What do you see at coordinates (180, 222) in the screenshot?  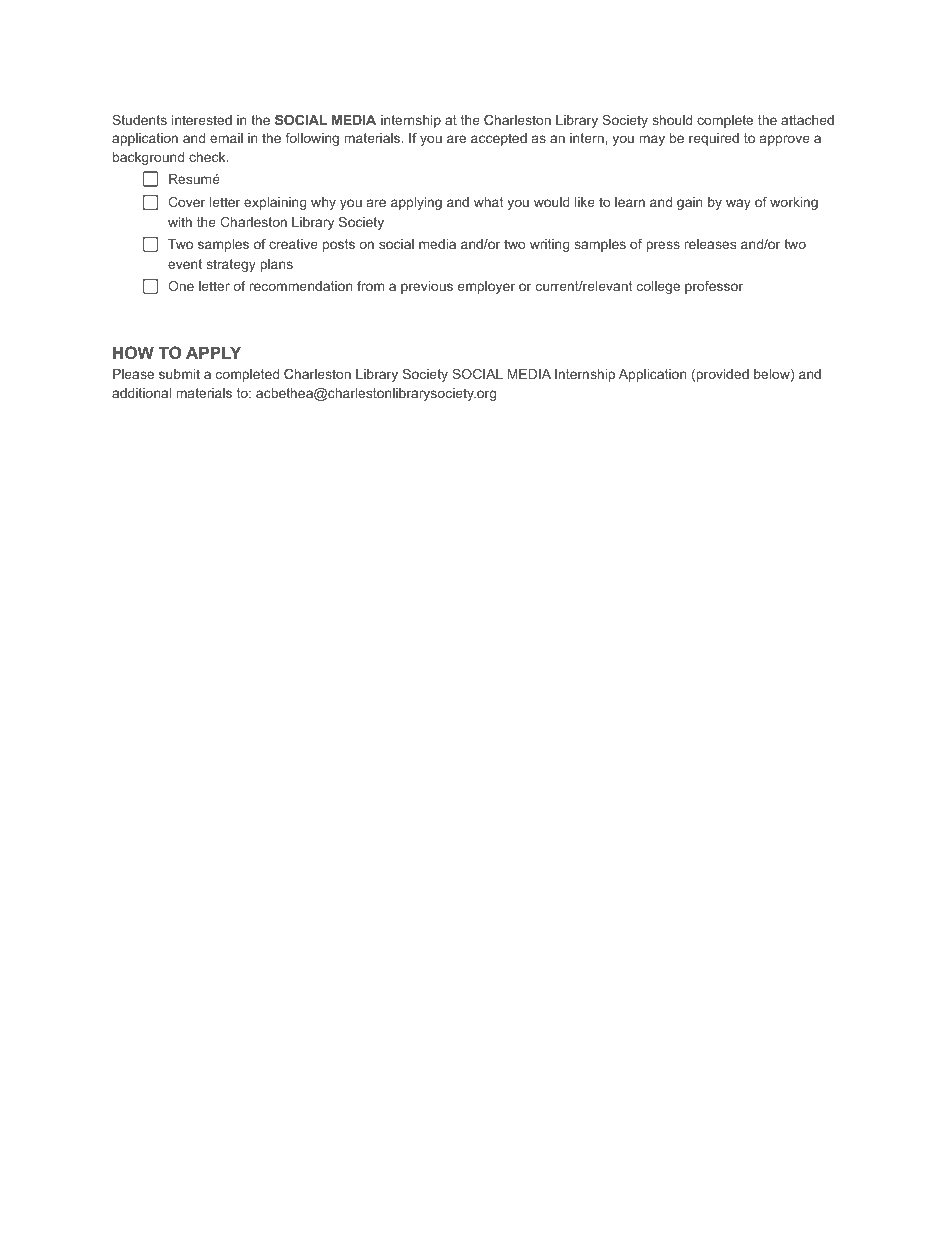 I see `with` at bounding box center [180, 222].
